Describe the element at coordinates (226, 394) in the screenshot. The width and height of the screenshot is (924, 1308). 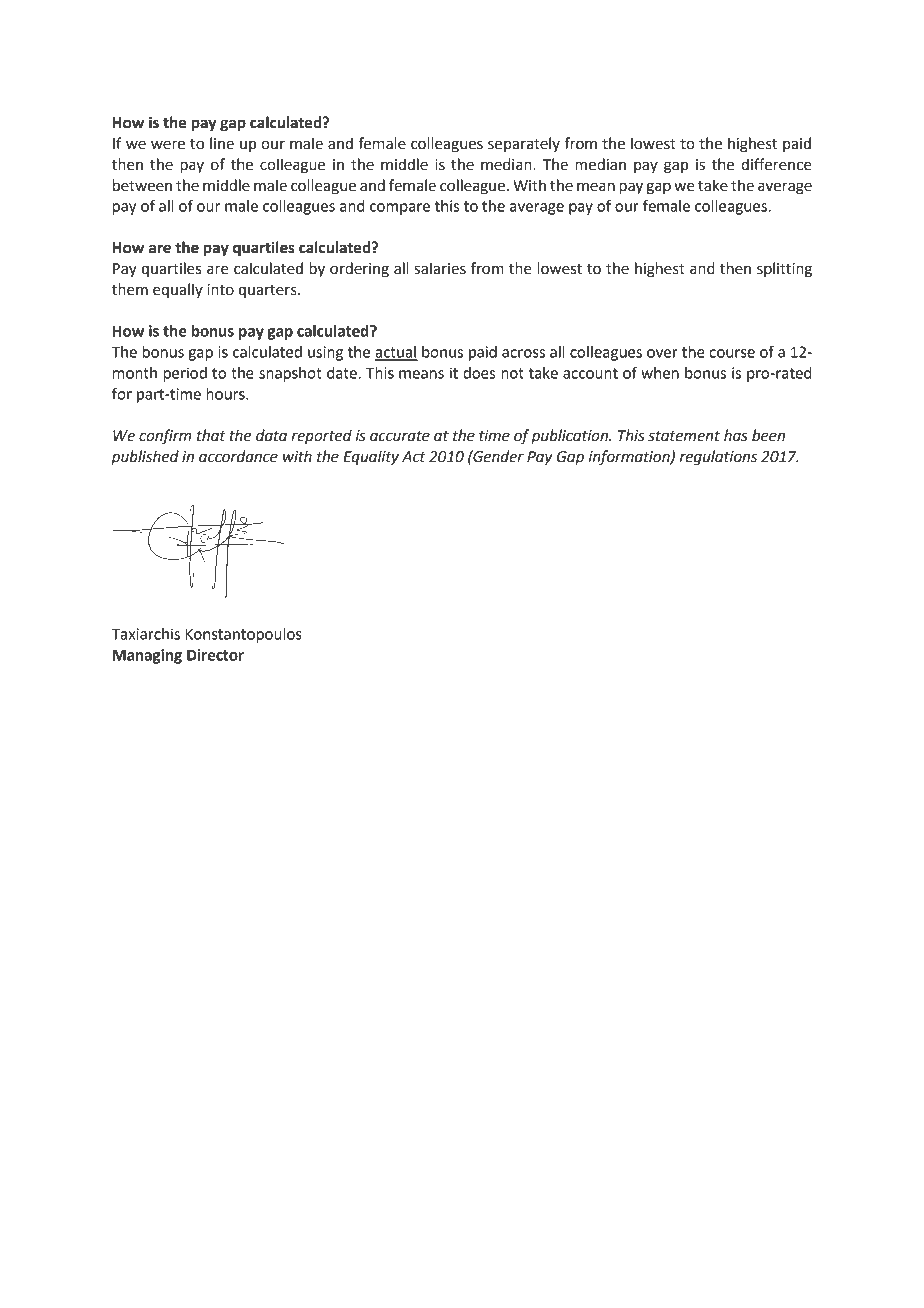
I see `hours` at that location.
